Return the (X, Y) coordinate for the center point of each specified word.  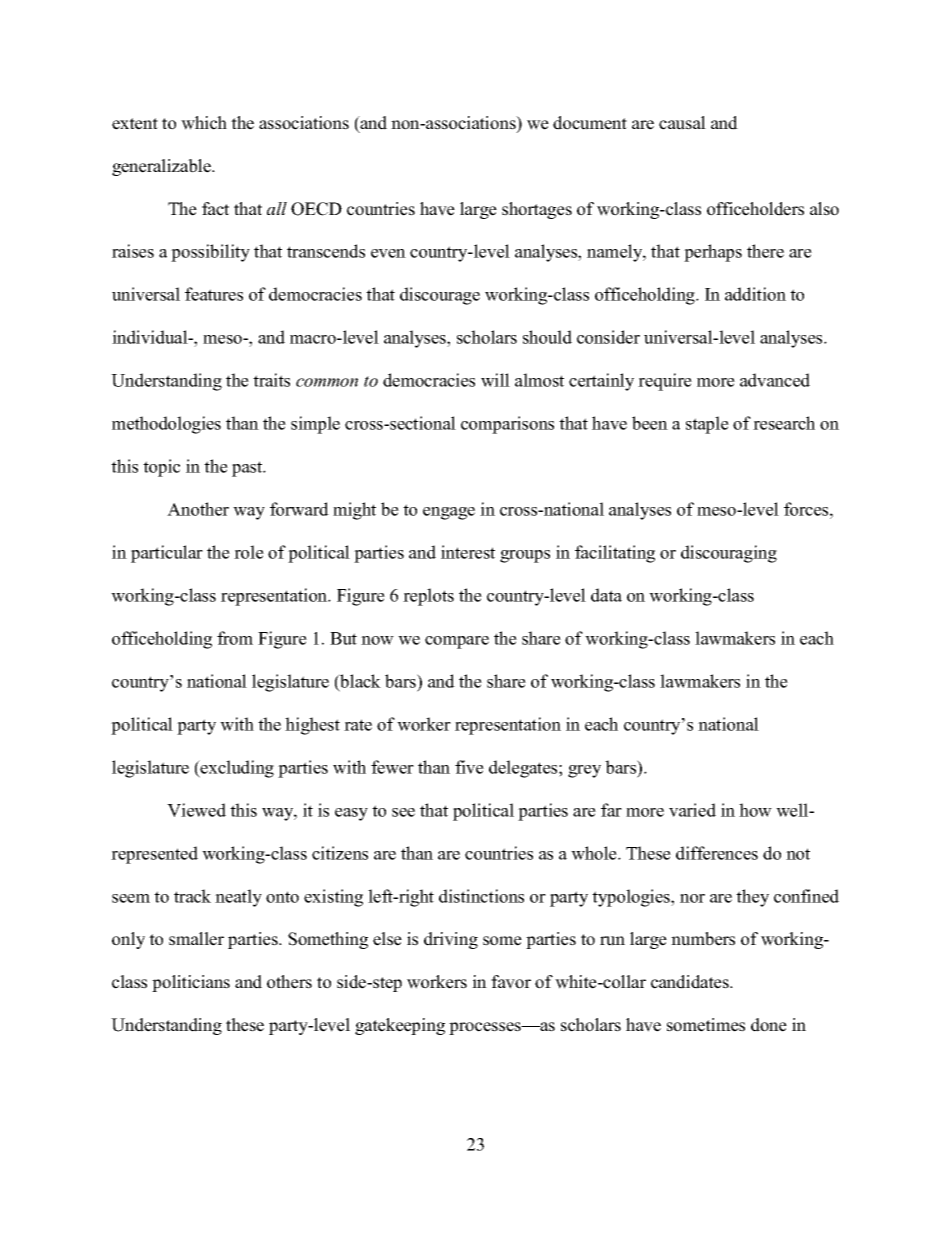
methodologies (166, 425)
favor (511, 982)
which (204, 123)
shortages (537, 210)
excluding (236, 769)
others (289, 982)
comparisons (507, 425)
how (755, 810)
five (469, 767)
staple (707, 425)
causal (682, 123)
